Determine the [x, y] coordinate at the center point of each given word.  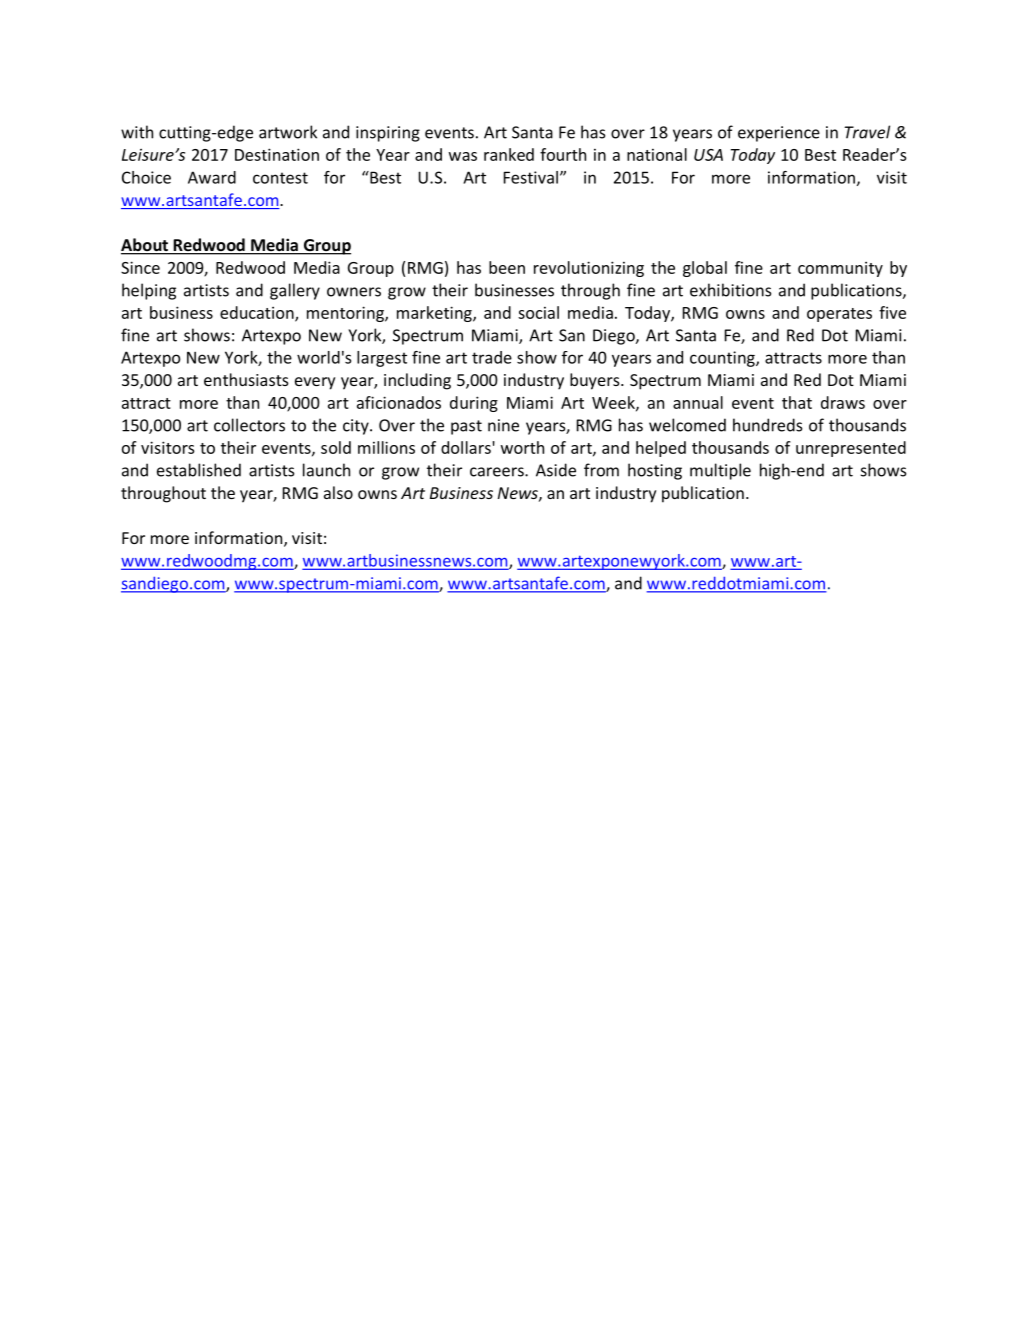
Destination [277, 154]
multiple [720, 471]
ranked [509, 154]
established [199, 470]
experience [779, 134]
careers [498, 472]
